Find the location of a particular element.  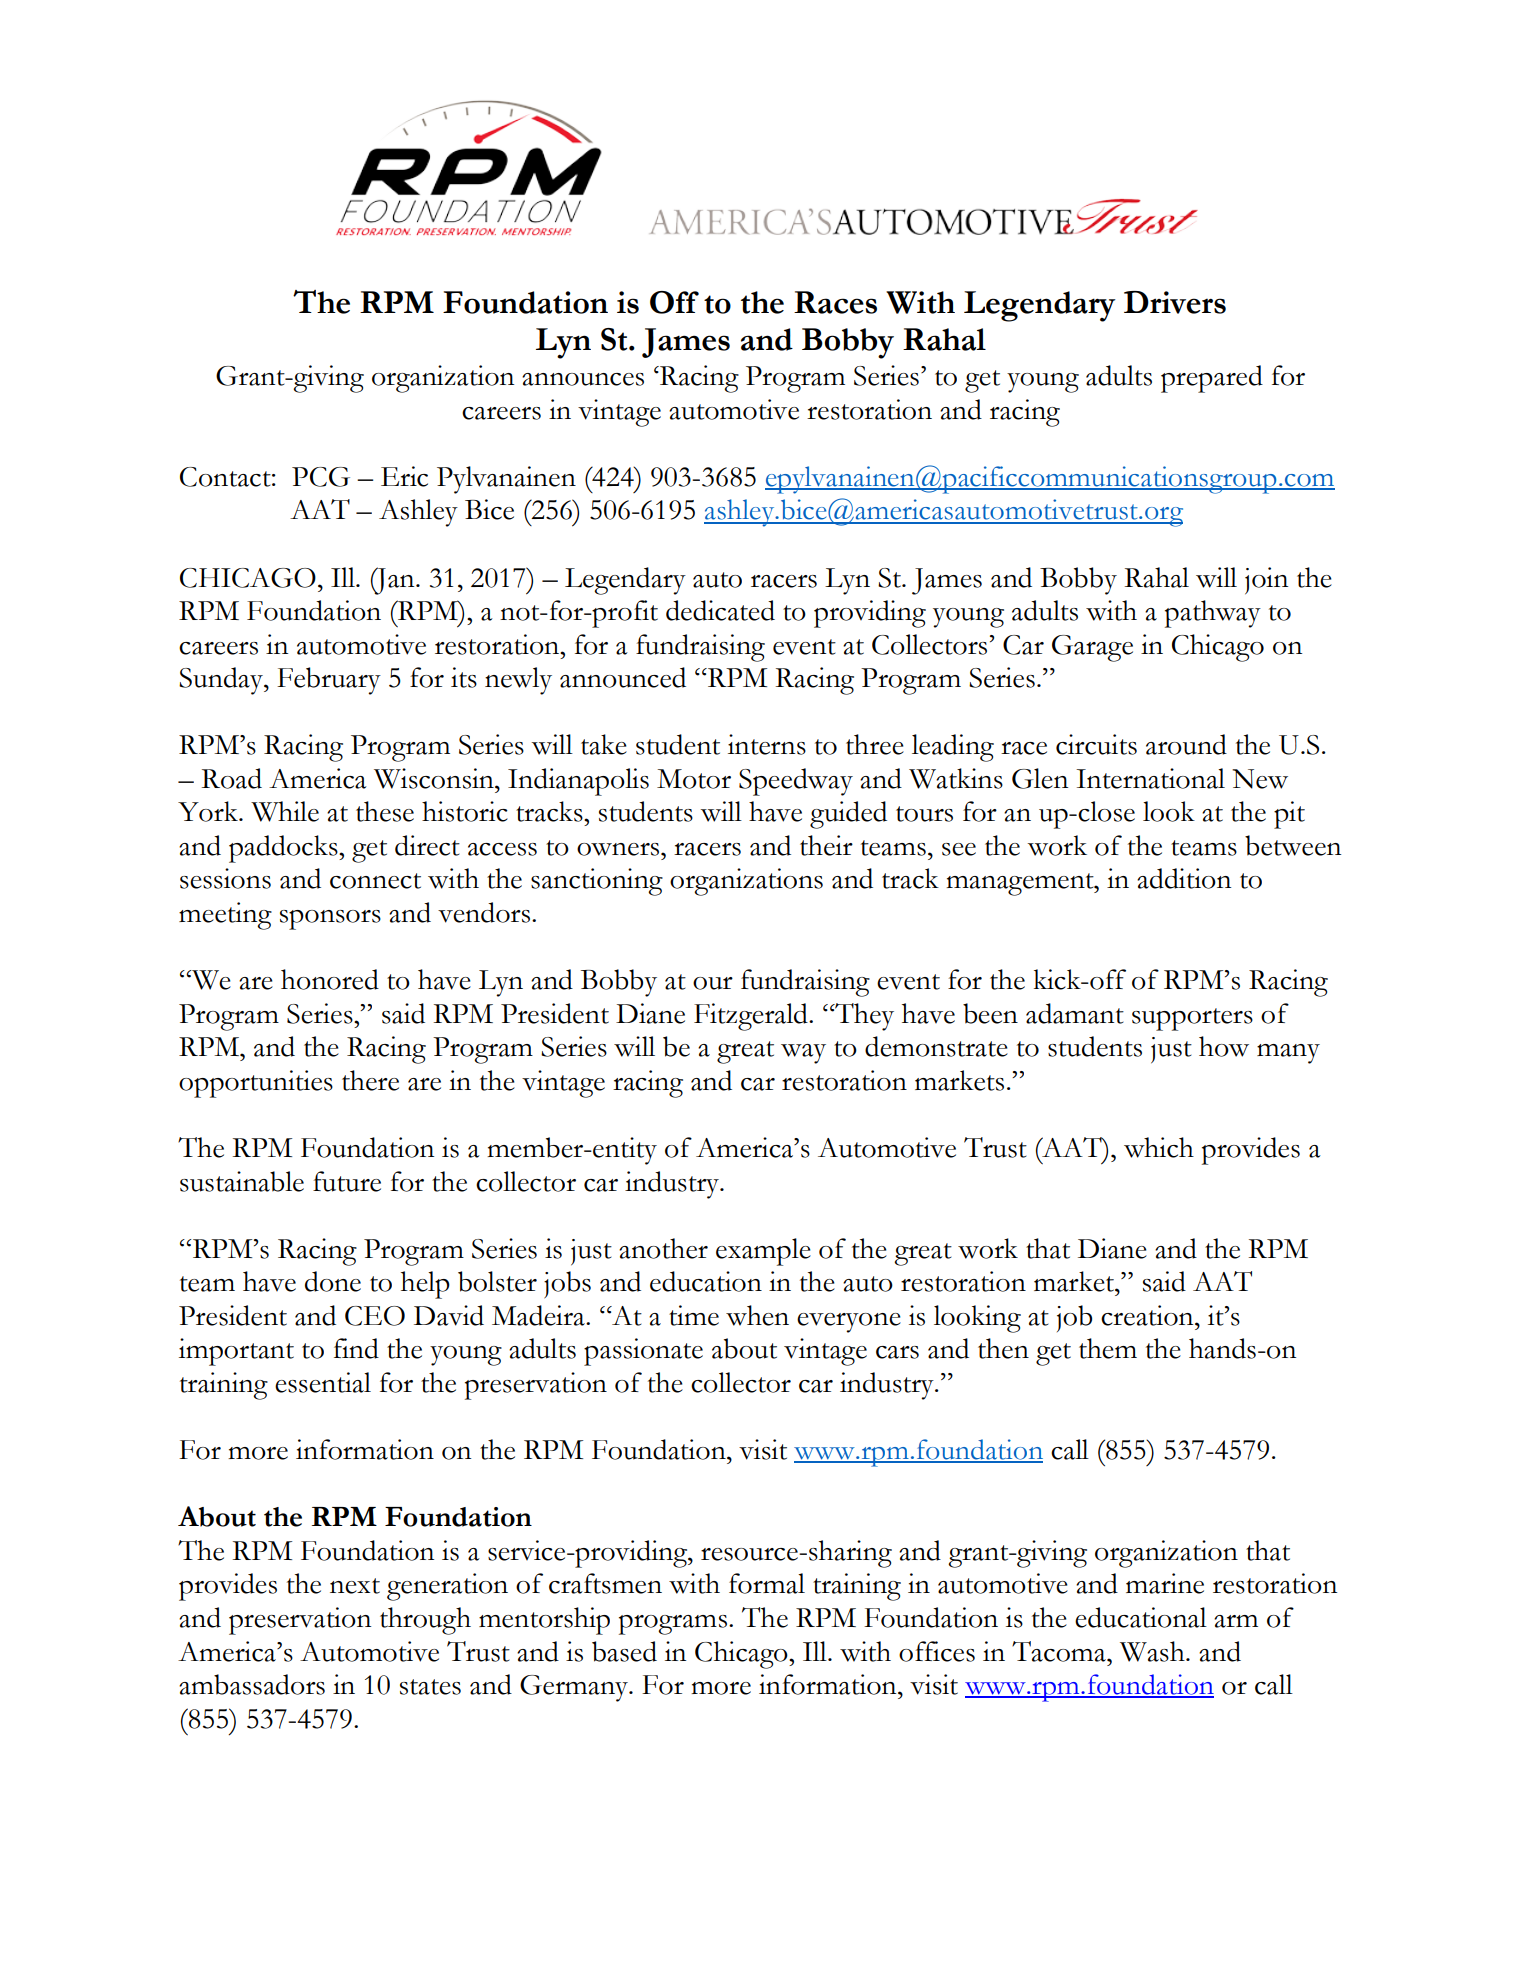

CEO is located at coordinates (375, 1316).
